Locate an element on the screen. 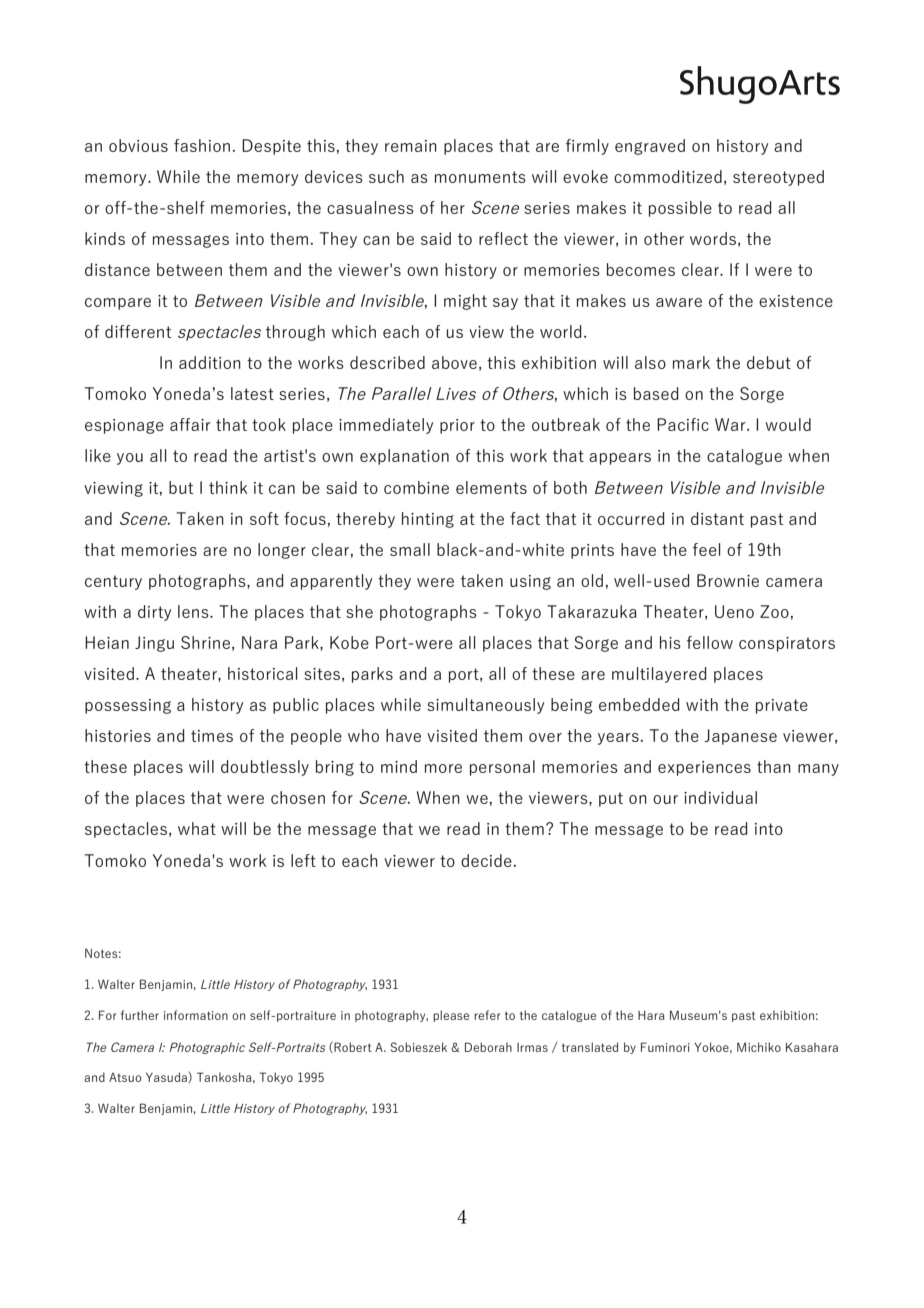 This screenshot has height=1308, width=924. prior is located at coordinates (457, 426).
